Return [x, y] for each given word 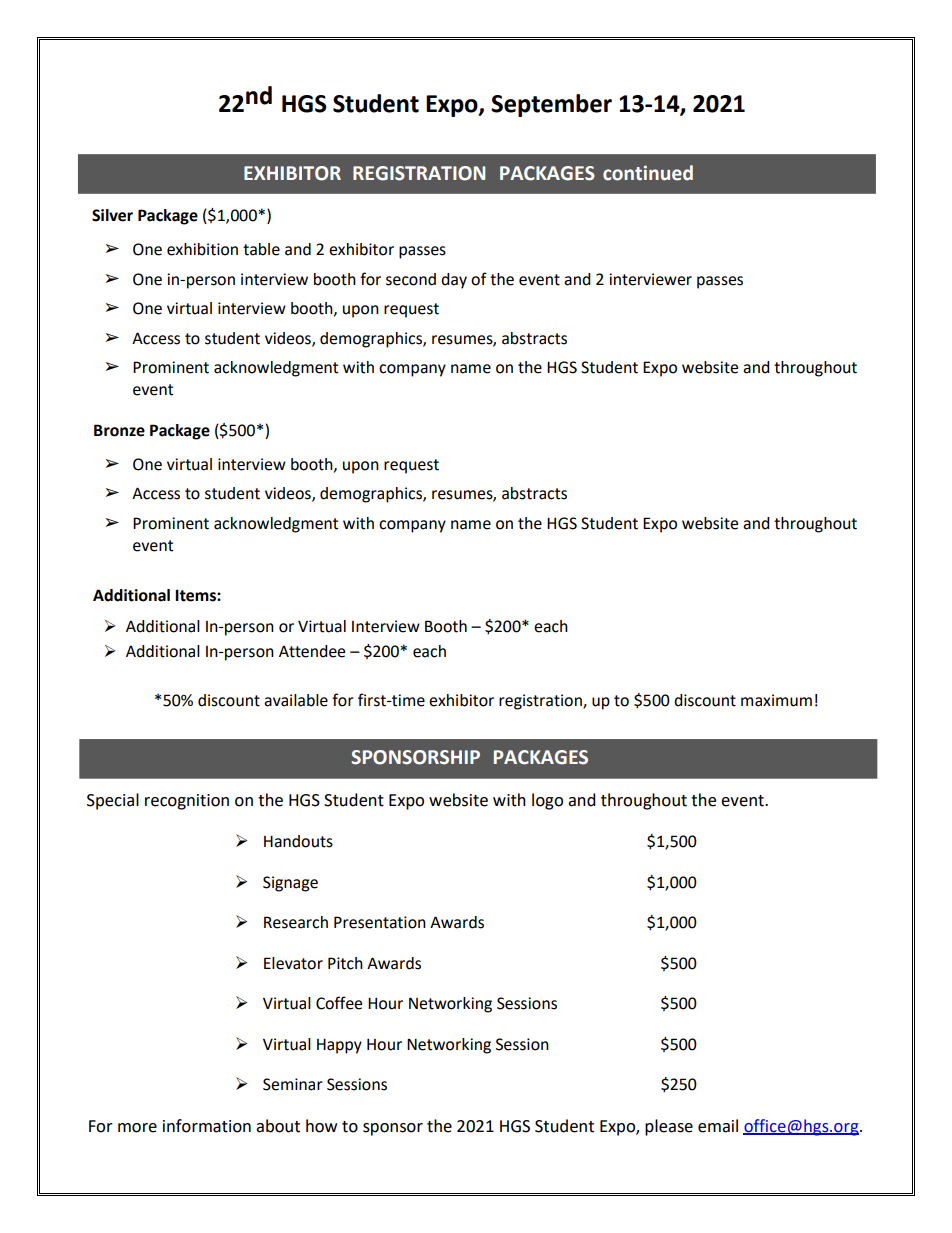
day [454, 281]
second [411, 279]
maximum [776, 700]
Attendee [312, 651]
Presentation [380, 922]
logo [547, 801]
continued [648, 173]
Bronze [119, 430]
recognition [187, 802]
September [551, 105]
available [296, 700]
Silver [112, 215]
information [207, 1126]
